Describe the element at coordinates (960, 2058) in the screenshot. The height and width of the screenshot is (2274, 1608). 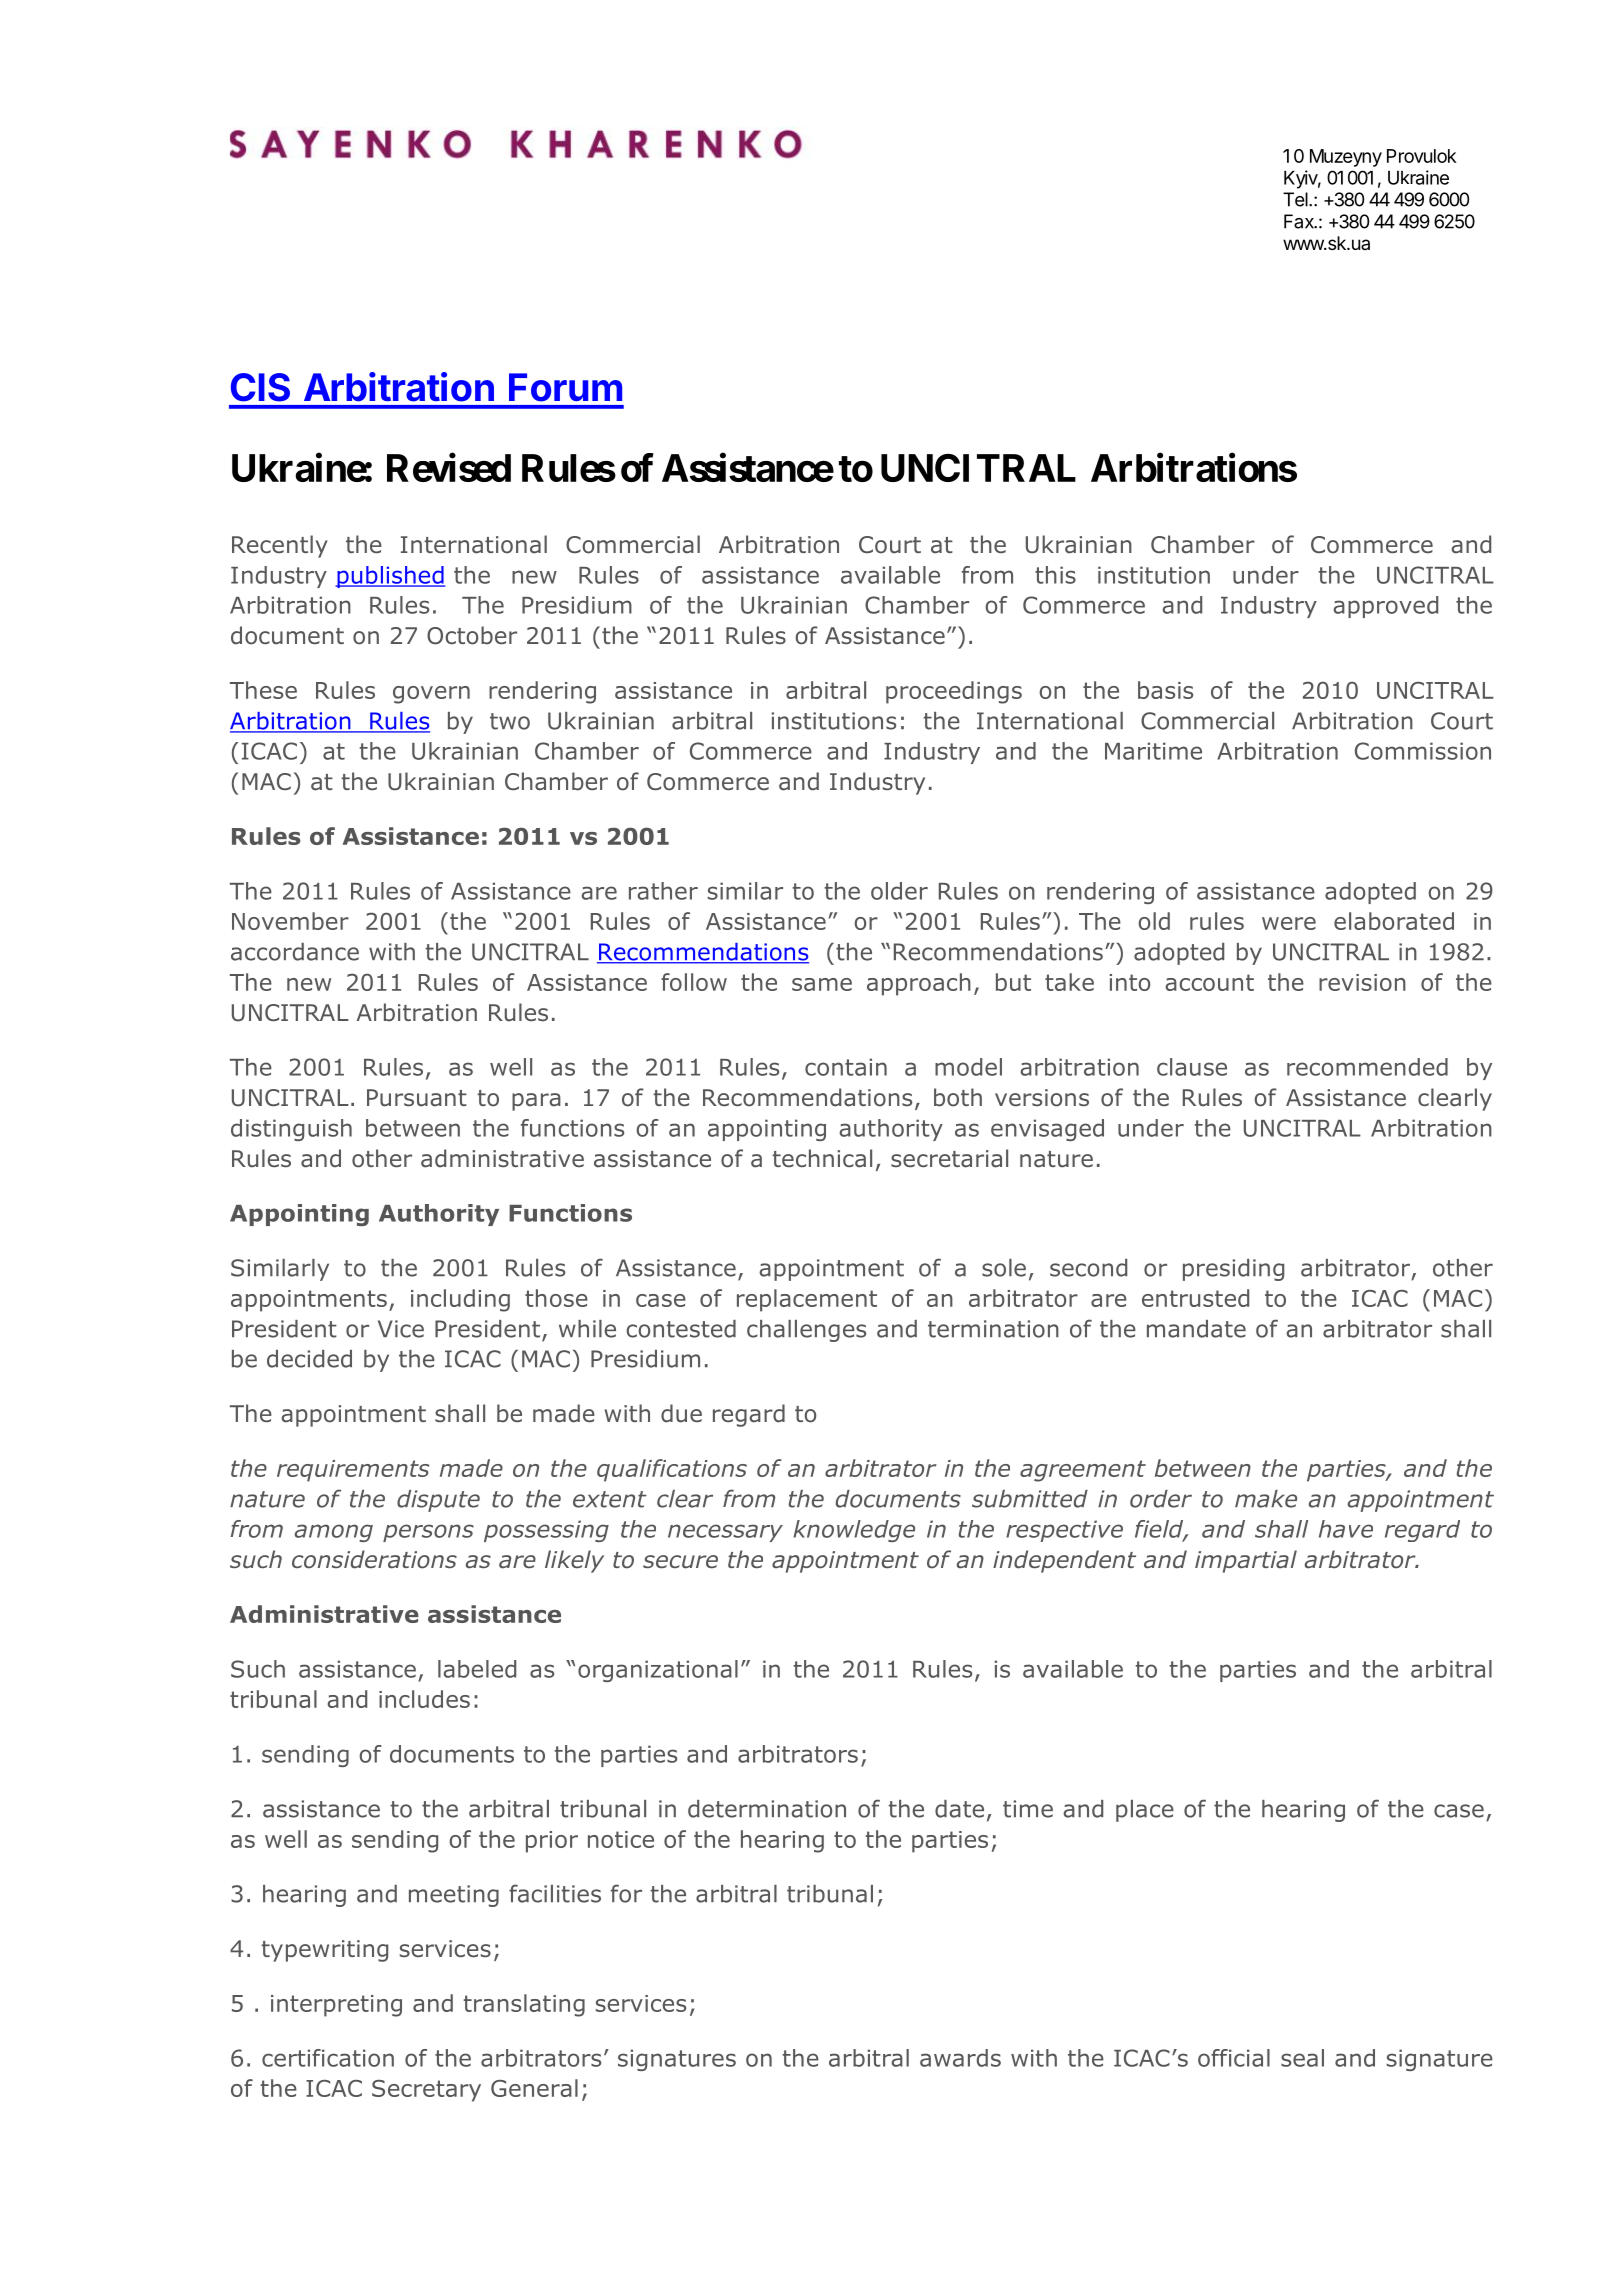
I see `awards` at that location.
